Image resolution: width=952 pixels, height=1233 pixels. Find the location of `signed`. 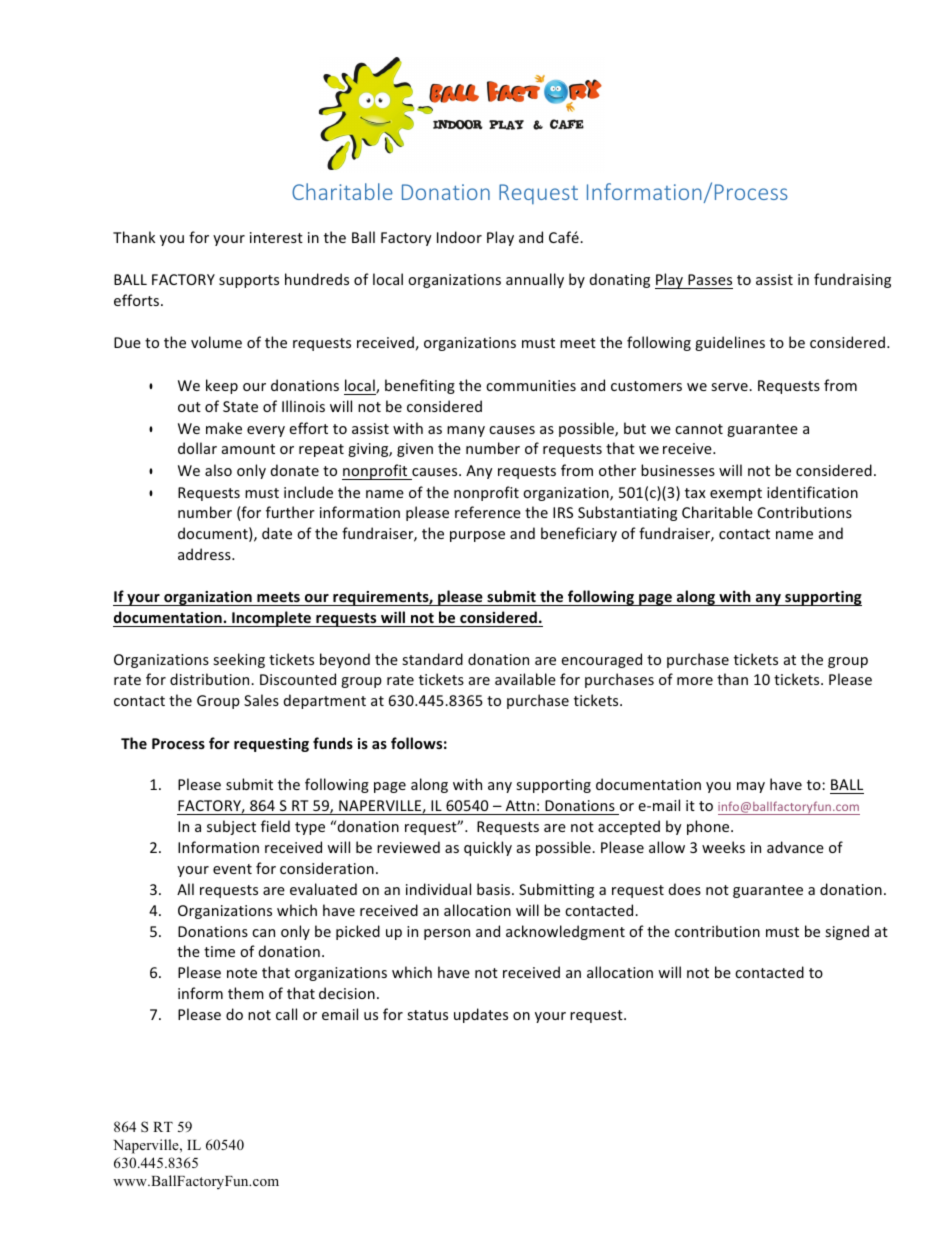

signed is located at coordinates (847, 932).
